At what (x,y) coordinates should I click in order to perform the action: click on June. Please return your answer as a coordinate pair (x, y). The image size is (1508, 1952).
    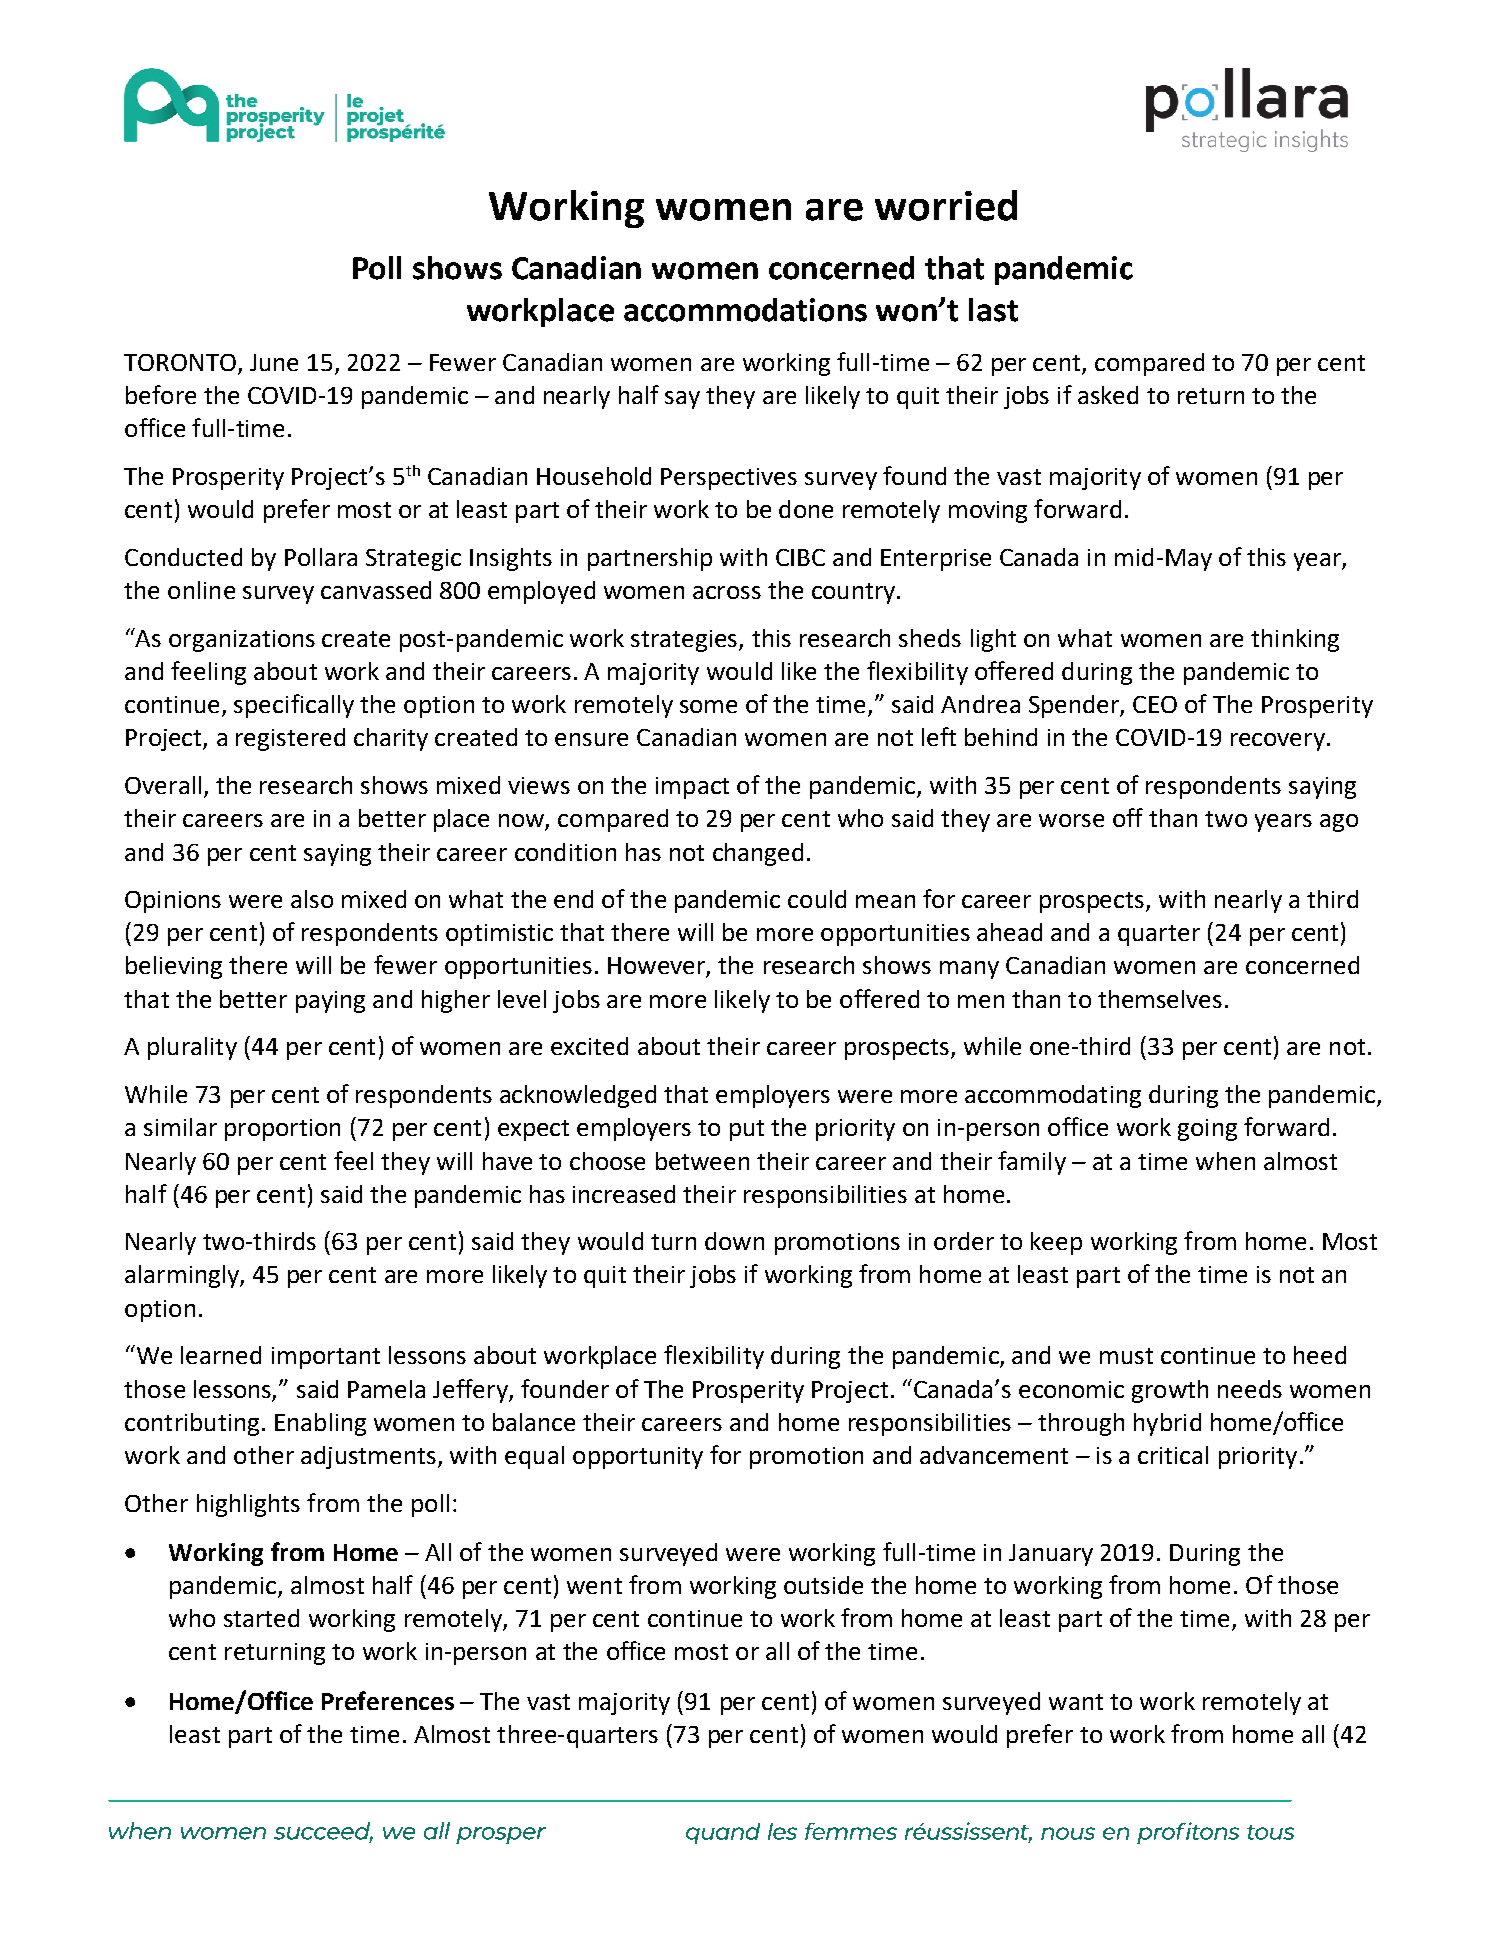
    Looking at the image, I should click on (274, 362).
